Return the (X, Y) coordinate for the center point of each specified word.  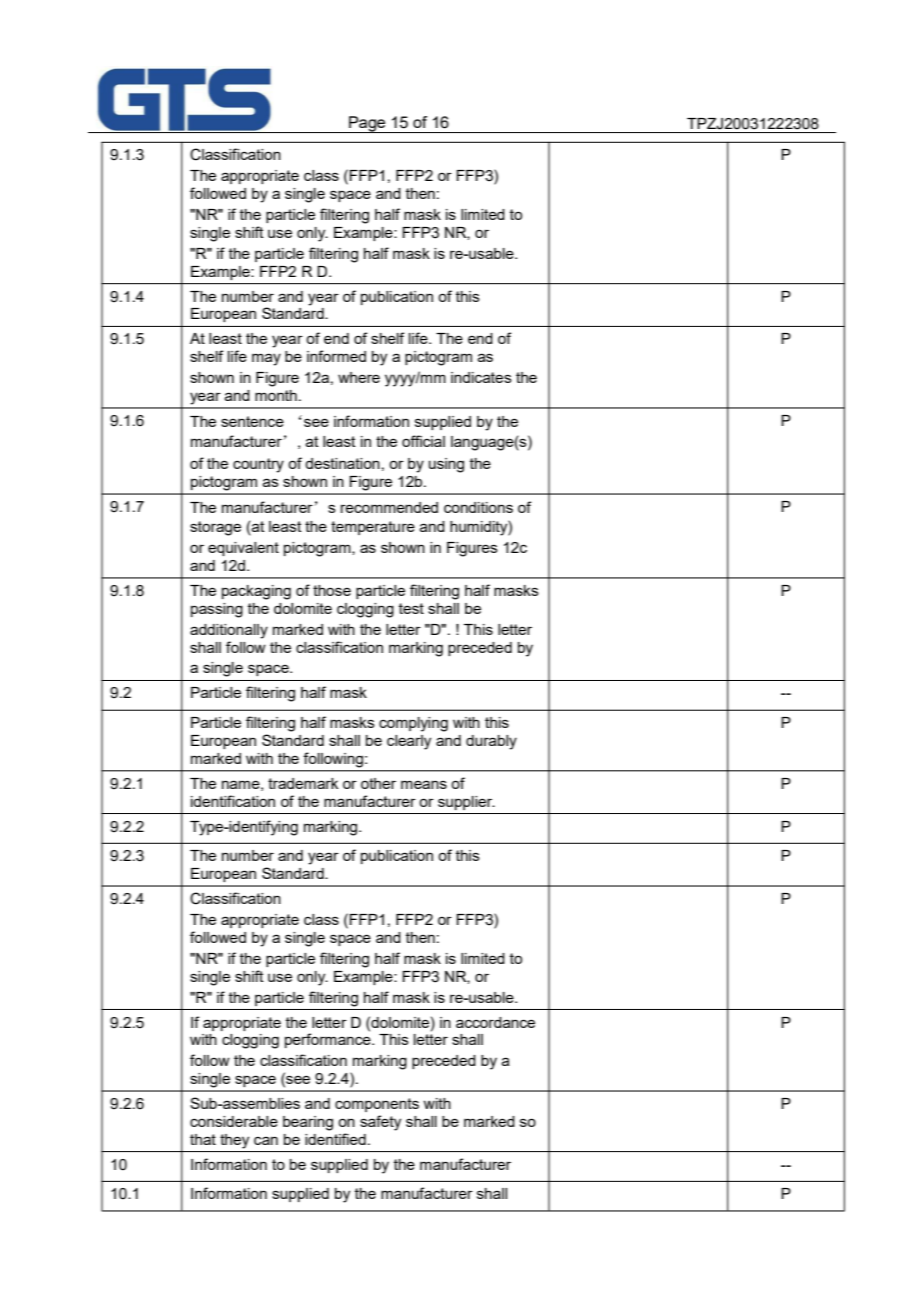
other (378, 783)
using (446, 465)
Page (367, 124)
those (332, 590)
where (359, 377)
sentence (252, 421)
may (266, 359)
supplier (466, 803)
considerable (234, 1121)
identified (335, 1139)
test (411, 608)
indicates (481, 377)
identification (233, 801)
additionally (229, 631)
